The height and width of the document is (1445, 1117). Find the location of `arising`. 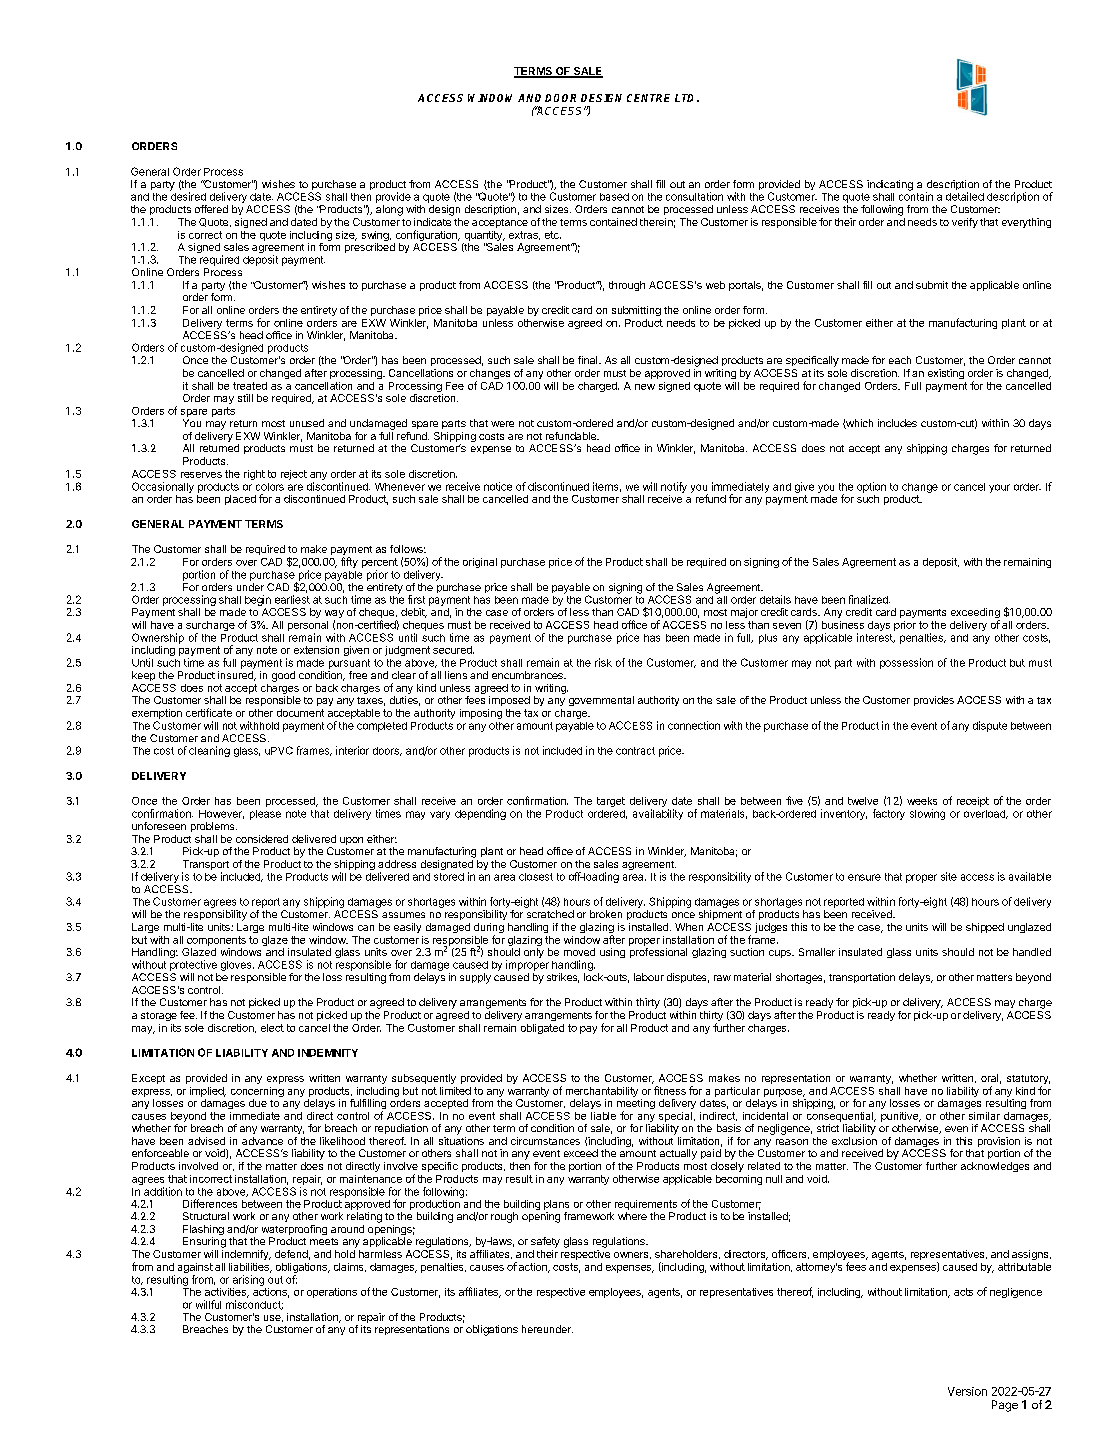

arising is located at coordinates (248, 1280).
